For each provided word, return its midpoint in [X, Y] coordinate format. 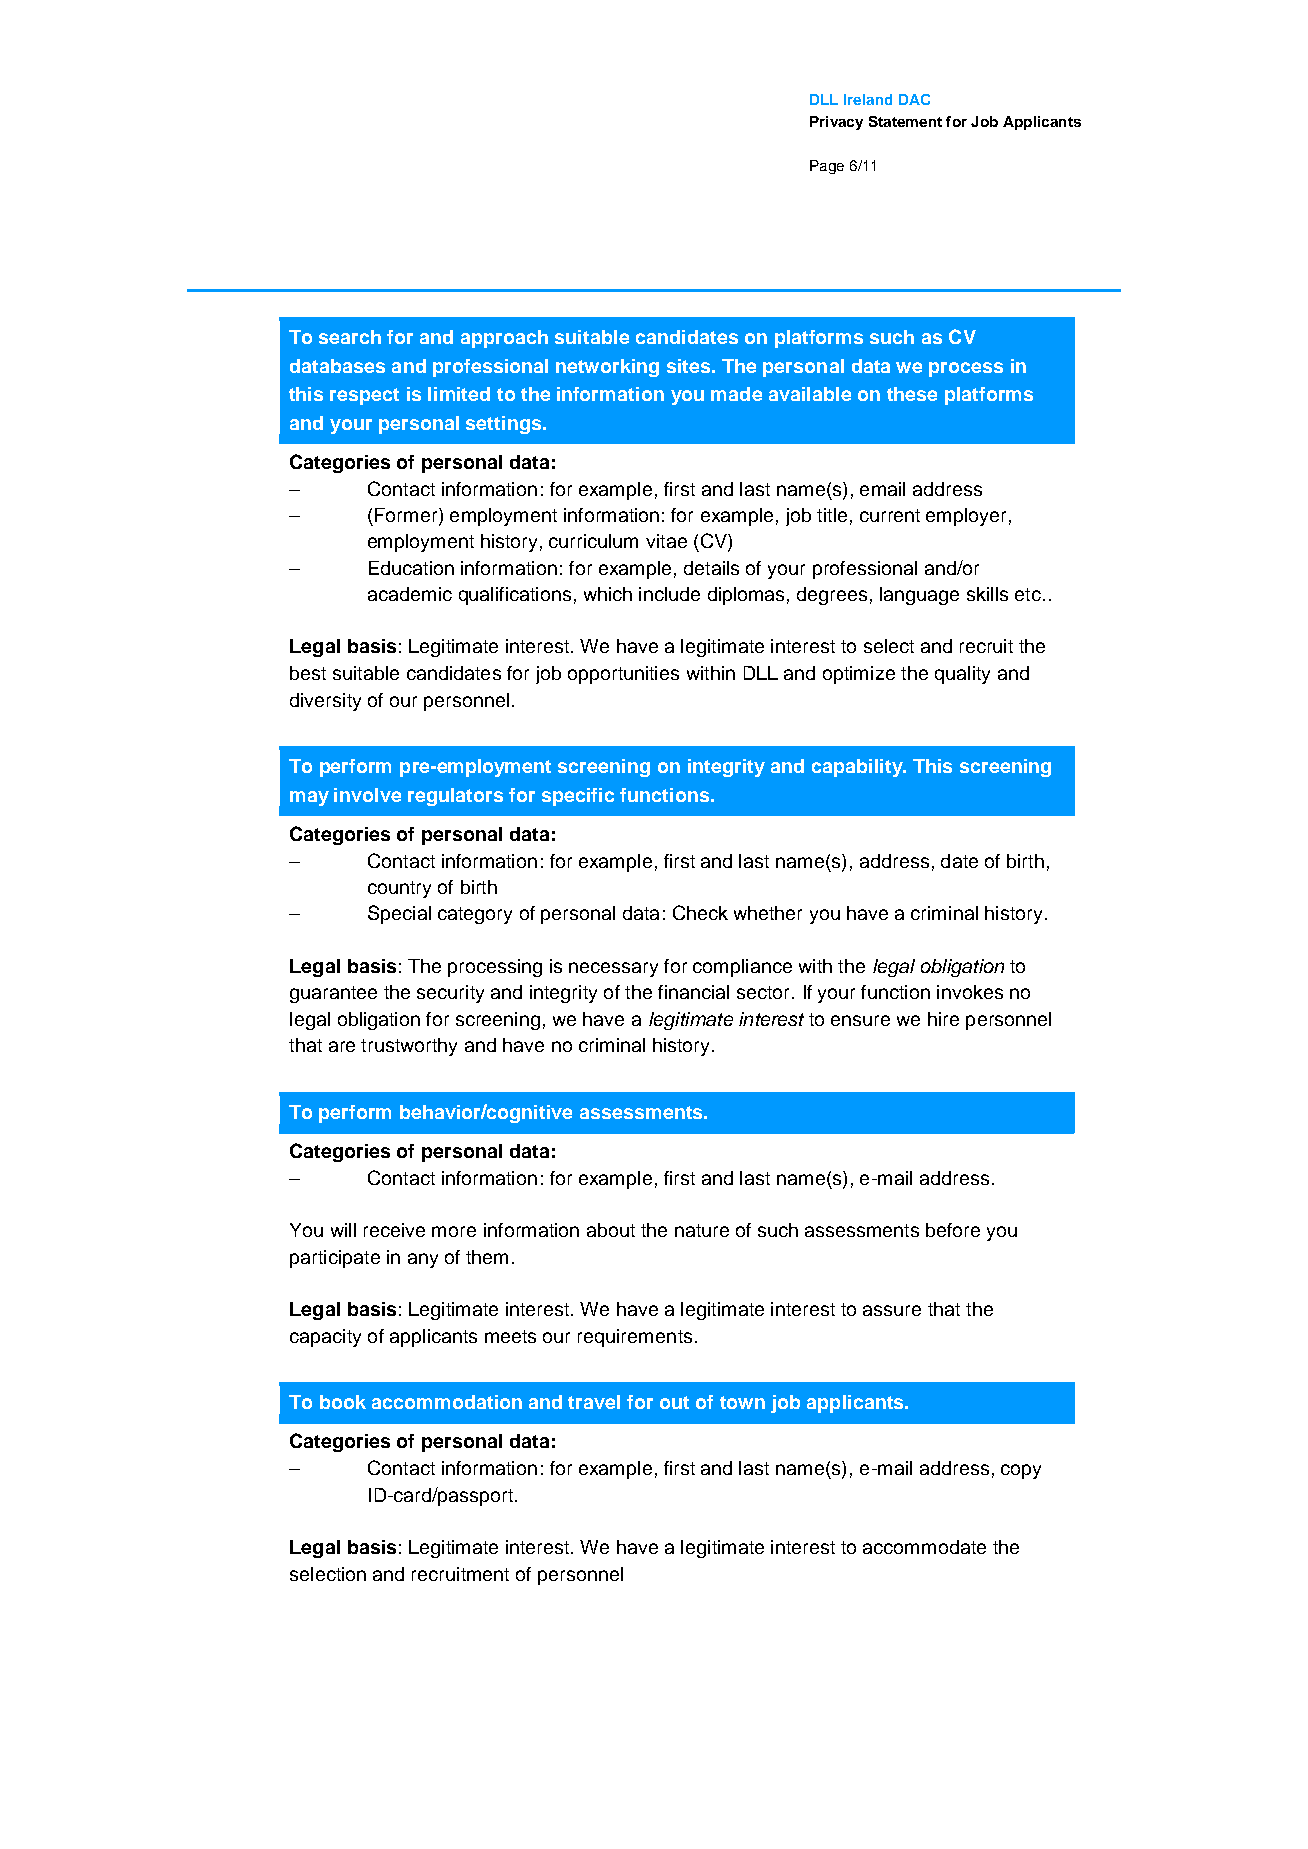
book [343, 1402]
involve [367, 795]
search [350, 337]
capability [858, 768]
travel [594, 1402]
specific [578, 797]
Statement [905, 121]
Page [827, 167]
